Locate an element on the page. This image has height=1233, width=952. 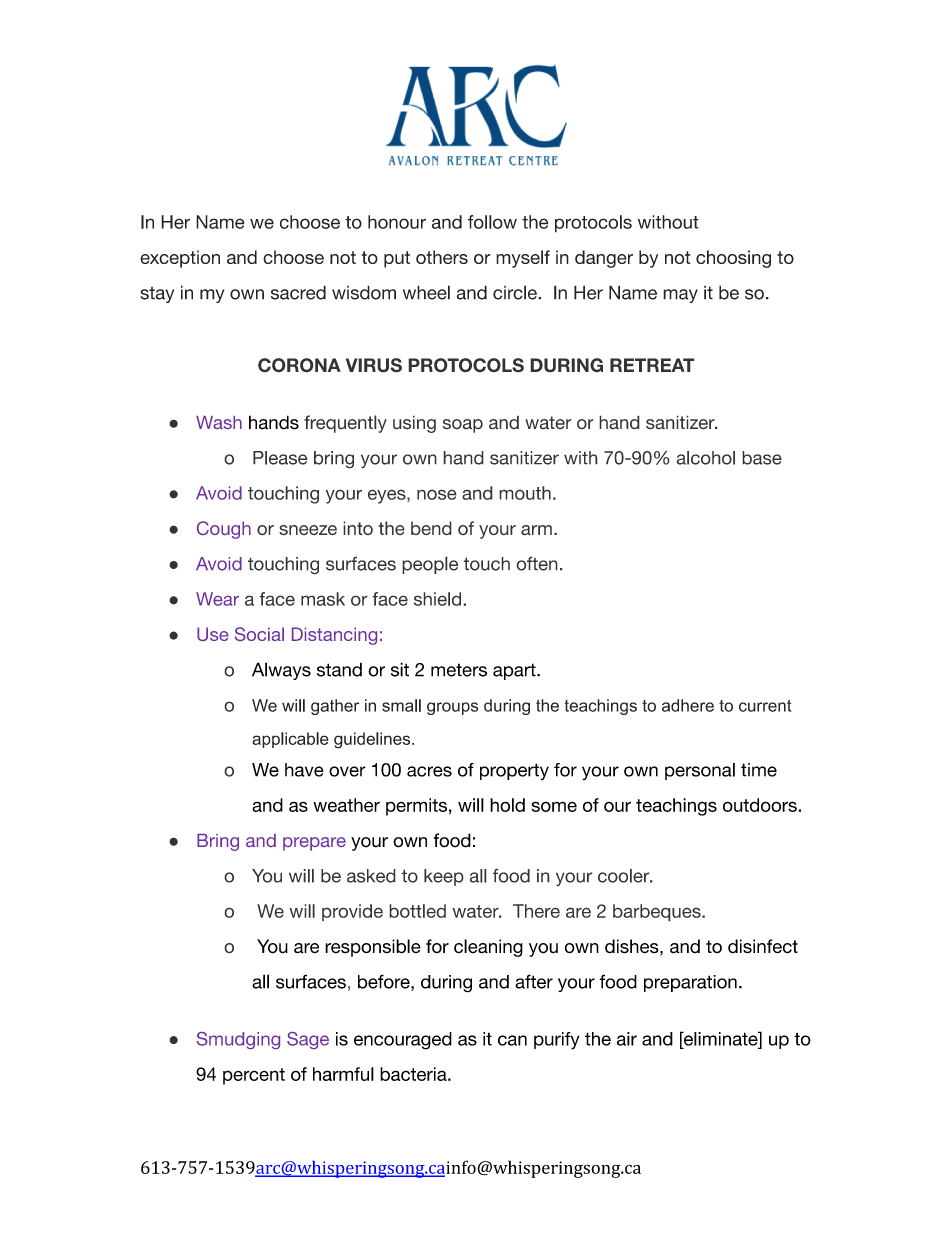
can is located at coordinates (512, 1040).
